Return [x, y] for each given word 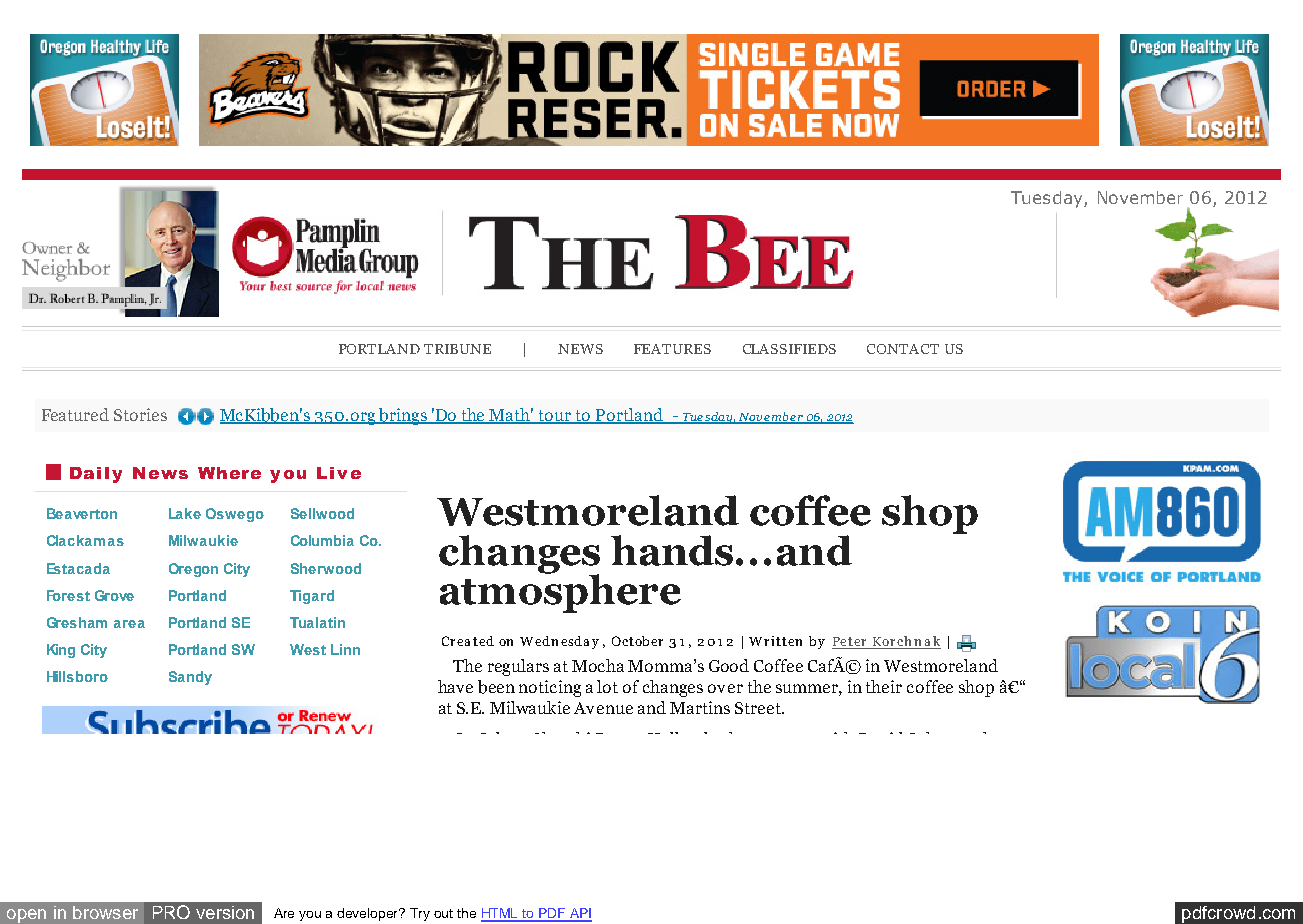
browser [105, 912]
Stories [140, 414]
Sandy [190, 678]
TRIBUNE [457, 349]
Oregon [193, 570]
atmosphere [560, 592]
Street [759, 708]
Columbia [322, 540]
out [443, 913]
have [455, 686]
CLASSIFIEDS [789, 349]
